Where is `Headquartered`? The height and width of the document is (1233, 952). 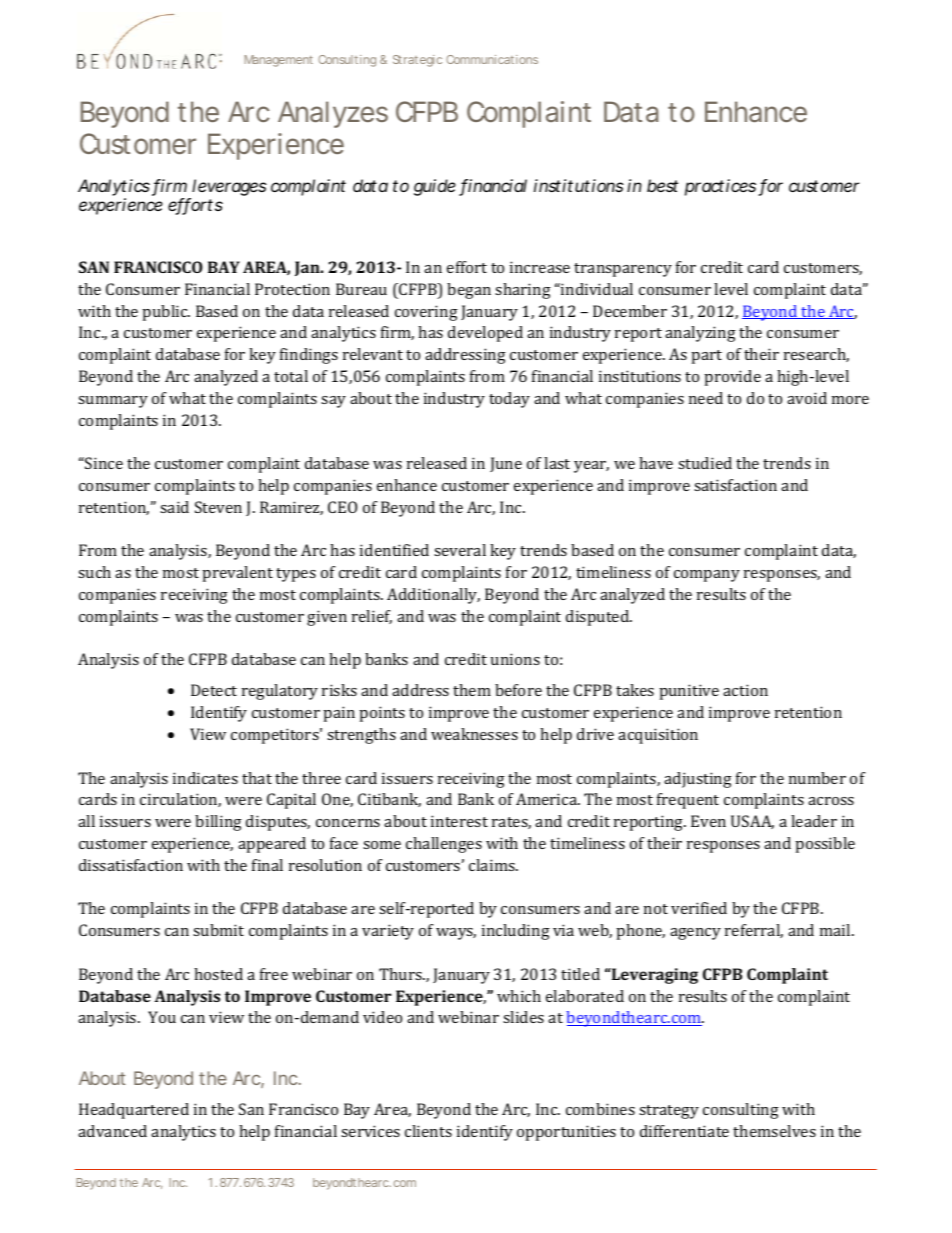
Headquartered is located at coordinates (134, 1111).
